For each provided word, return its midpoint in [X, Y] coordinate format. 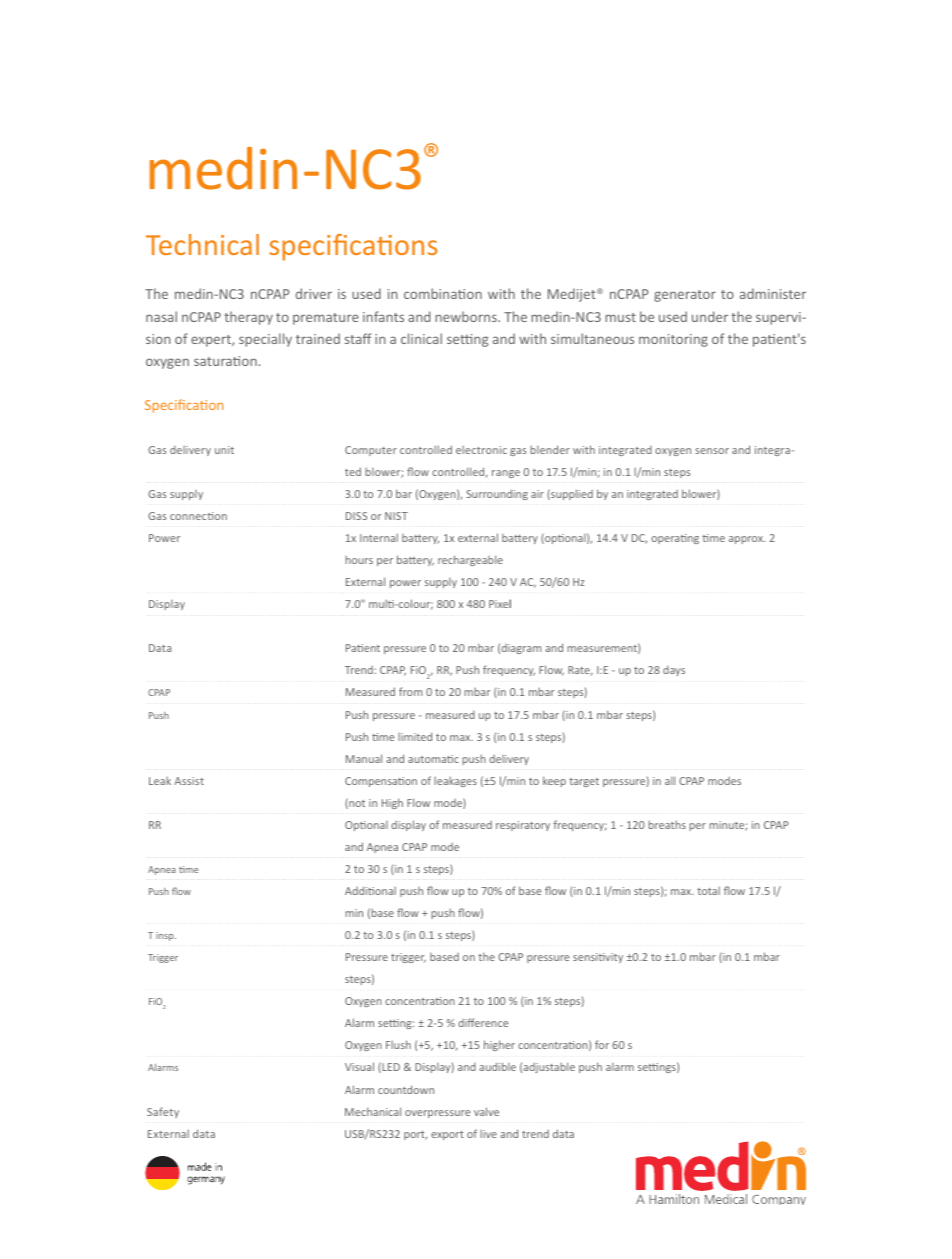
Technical [202, 244]
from [410, 691]
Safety [163, 1112]
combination [443, 293]
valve [486, 1111]
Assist [189, 781]
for [602, 1044]
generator [685, 296]
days [674, 671]
